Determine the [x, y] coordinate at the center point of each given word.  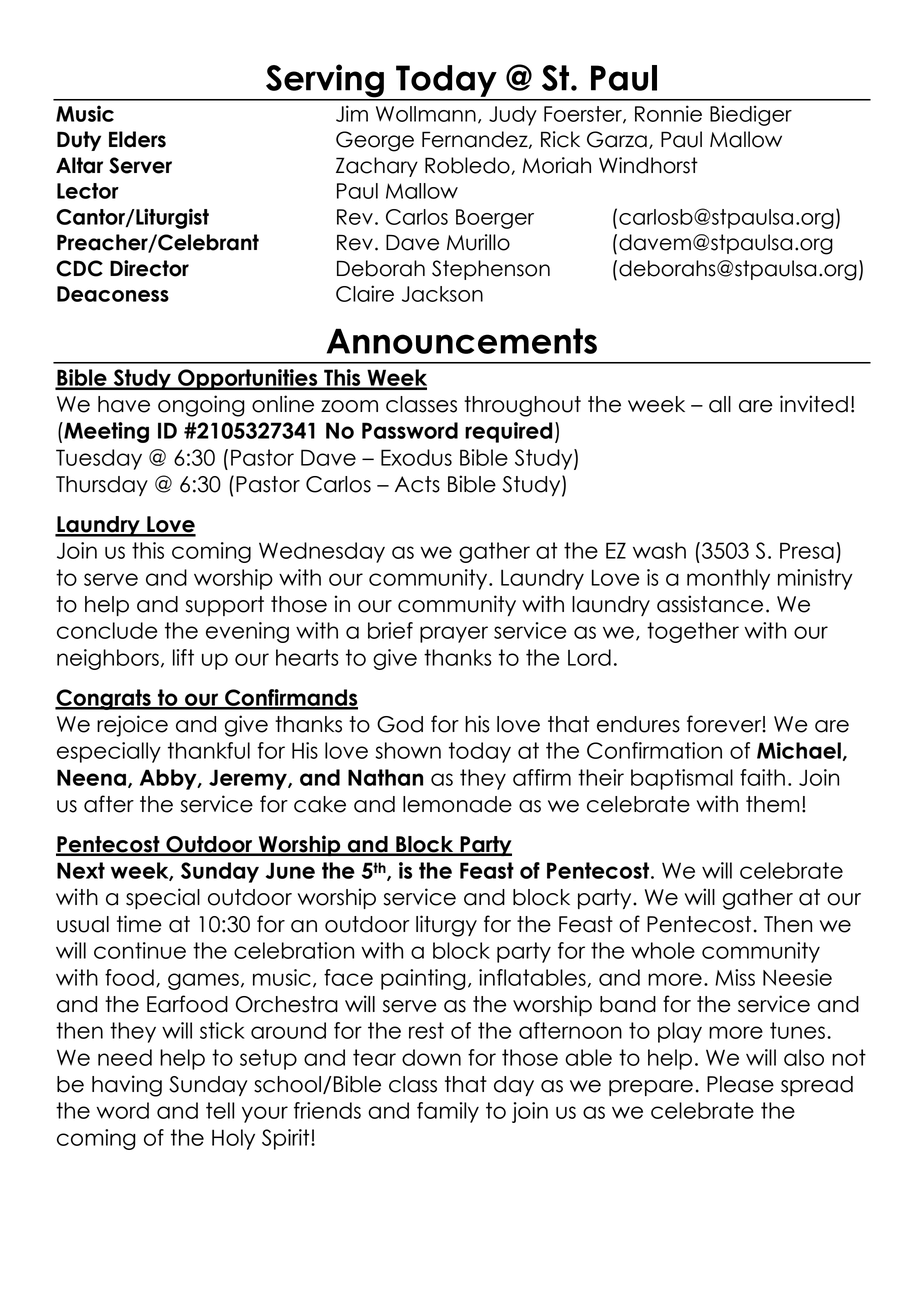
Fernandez [476, 140]
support [224, 606]
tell [220, 1110]
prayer [454, 634]
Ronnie [668, 113]
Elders [137, 139]
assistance [710, 604]
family [448, 1112]
